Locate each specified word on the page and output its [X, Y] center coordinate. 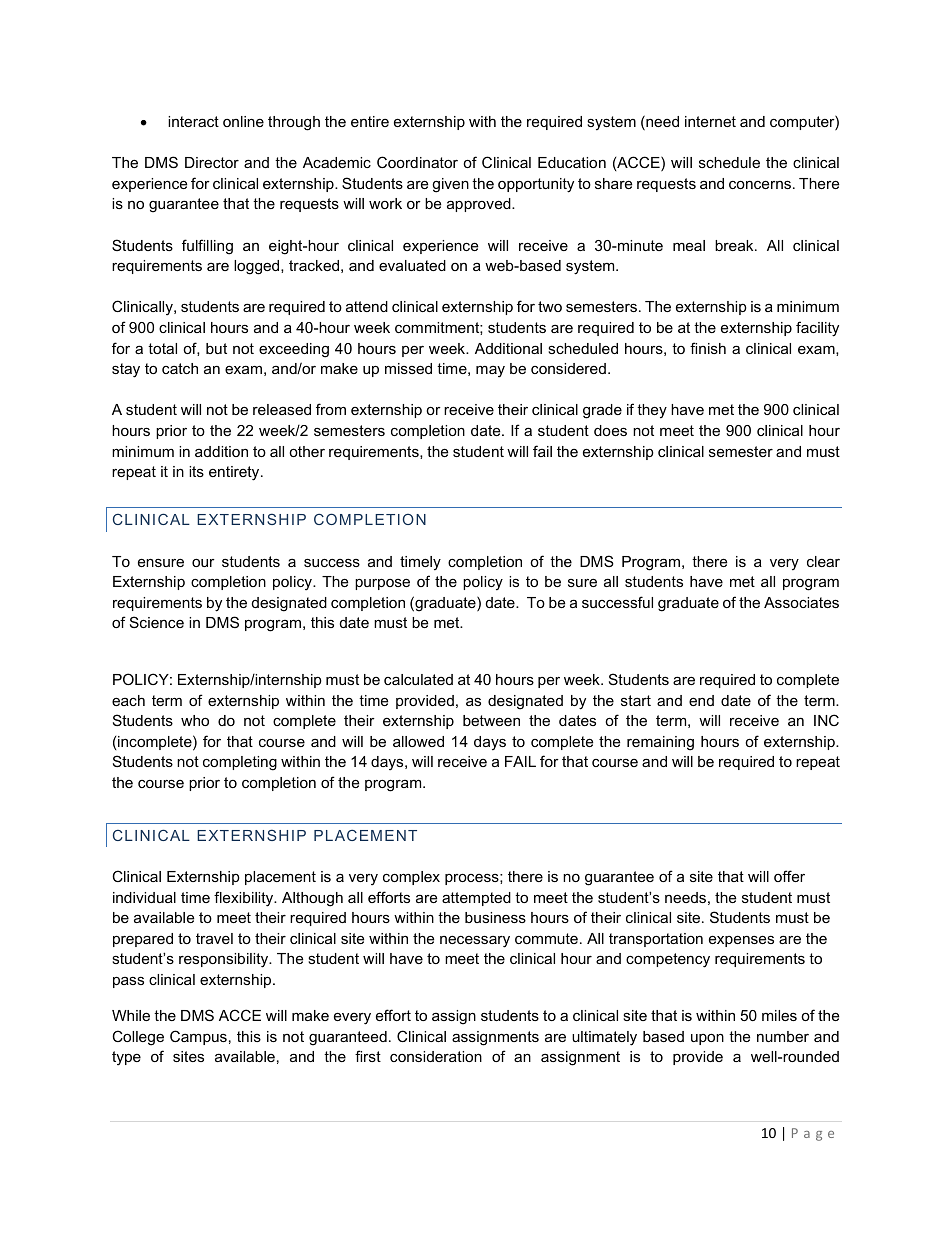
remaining [660, 743]
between [491, 720]
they [652, 411]
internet [710, 121]
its [196, 471]
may [490, 371]
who [195, 720]
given [450, 185]
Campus [198, 1037]
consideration [436, 1056]
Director [212, 162]
